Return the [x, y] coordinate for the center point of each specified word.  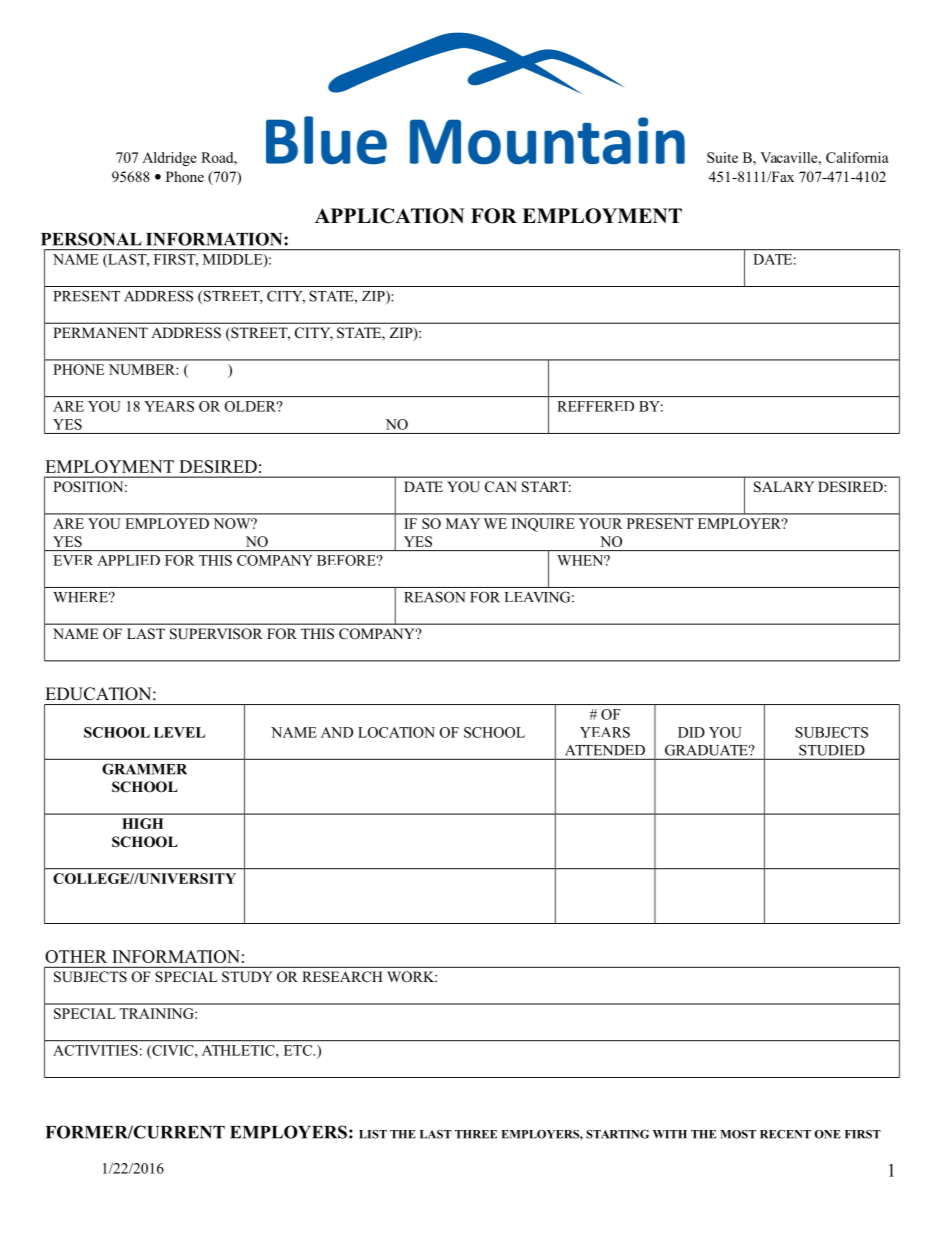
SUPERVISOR [216, 634]
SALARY [784, 487]
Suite [722, 157]
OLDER [252, 406]
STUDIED [832, 750]
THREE [476, 1134]
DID [691, 732]
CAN [501, 487]
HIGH [142, 823]
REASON [435, 597]
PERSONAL [91, 239]
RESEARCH [342, 977]
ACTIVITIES [95, 1050]
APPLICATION [390, 216]
